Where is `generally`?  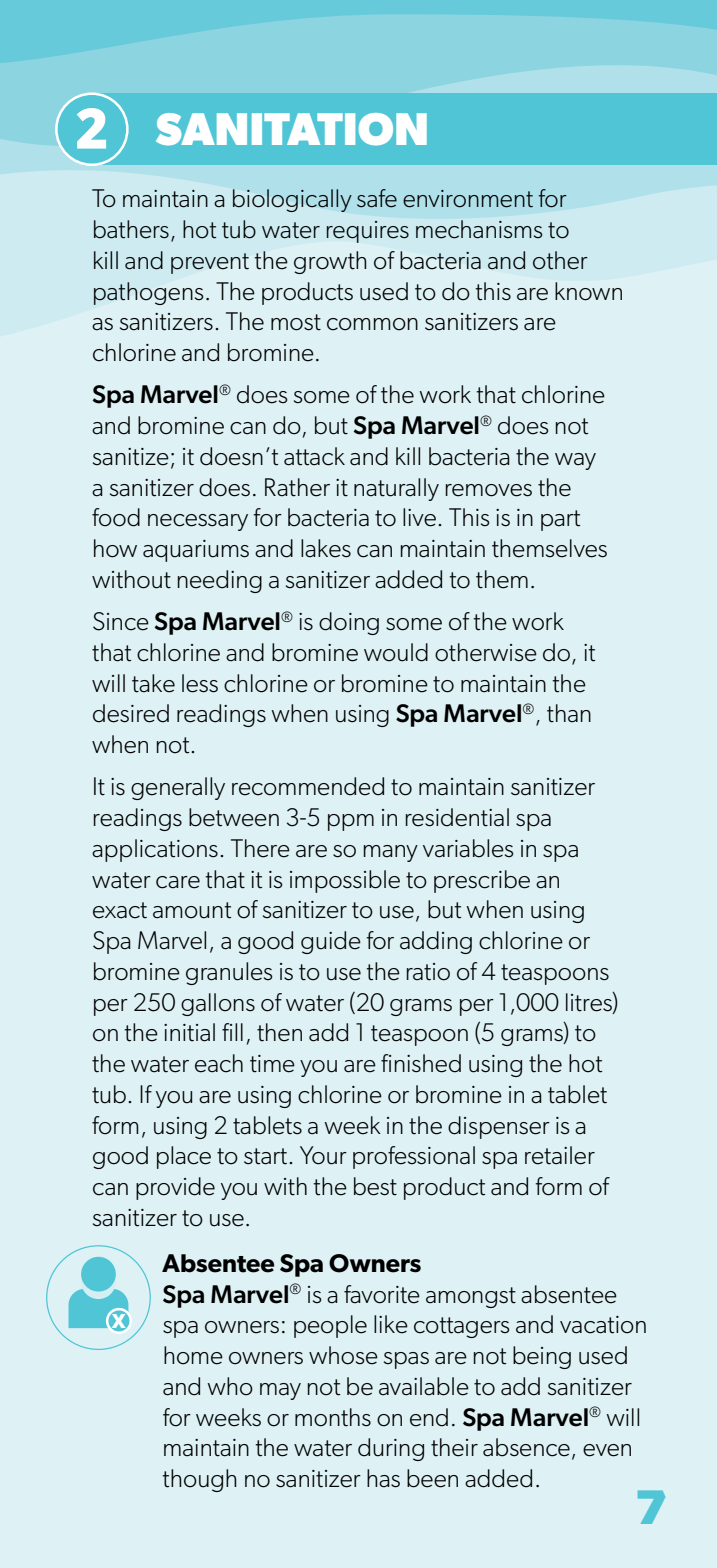
generally is located at coordinates (178, 788).
